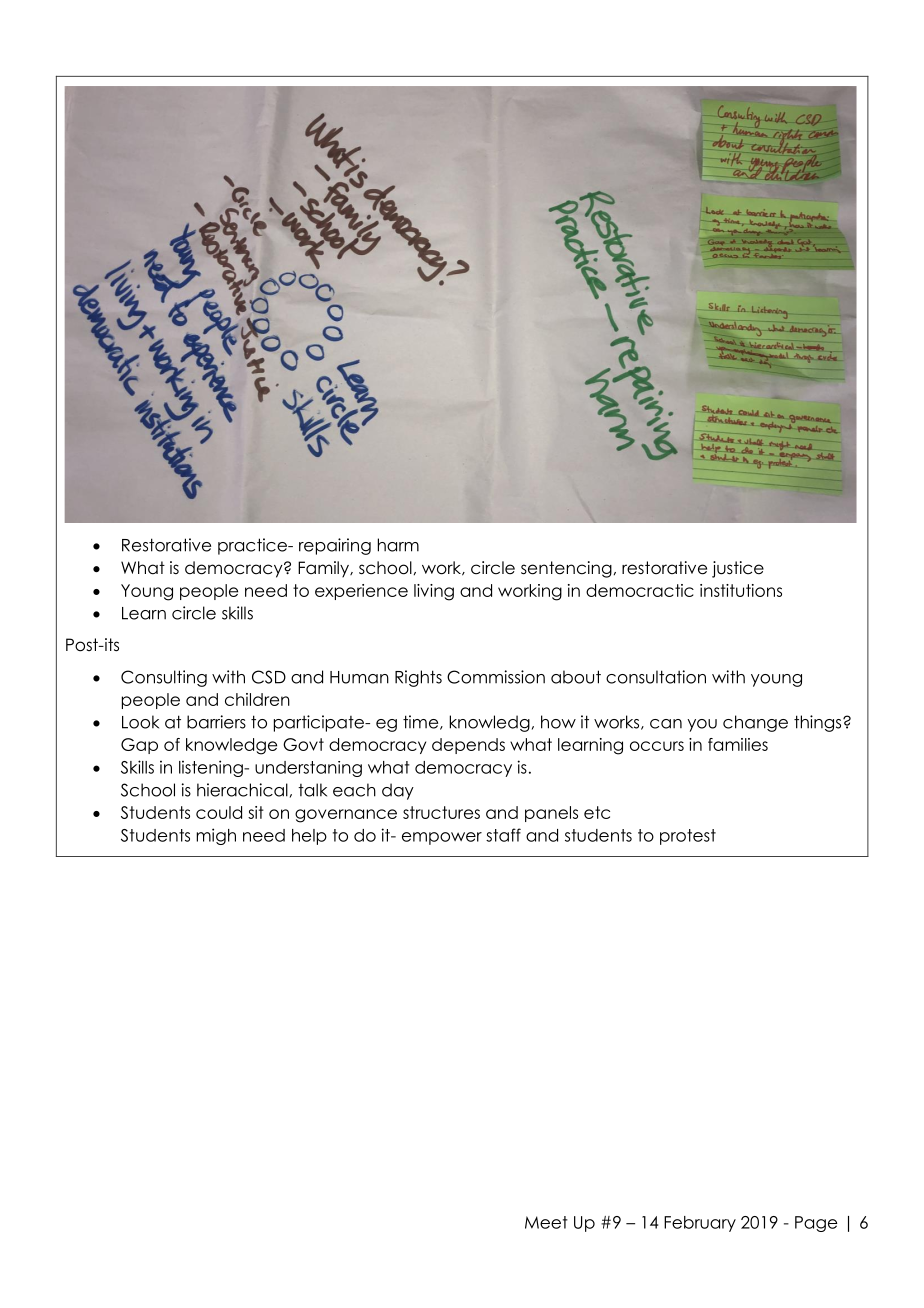  Describe the element at coordinates (216, 722) in the screenshot. I see `barriers` at that location.
